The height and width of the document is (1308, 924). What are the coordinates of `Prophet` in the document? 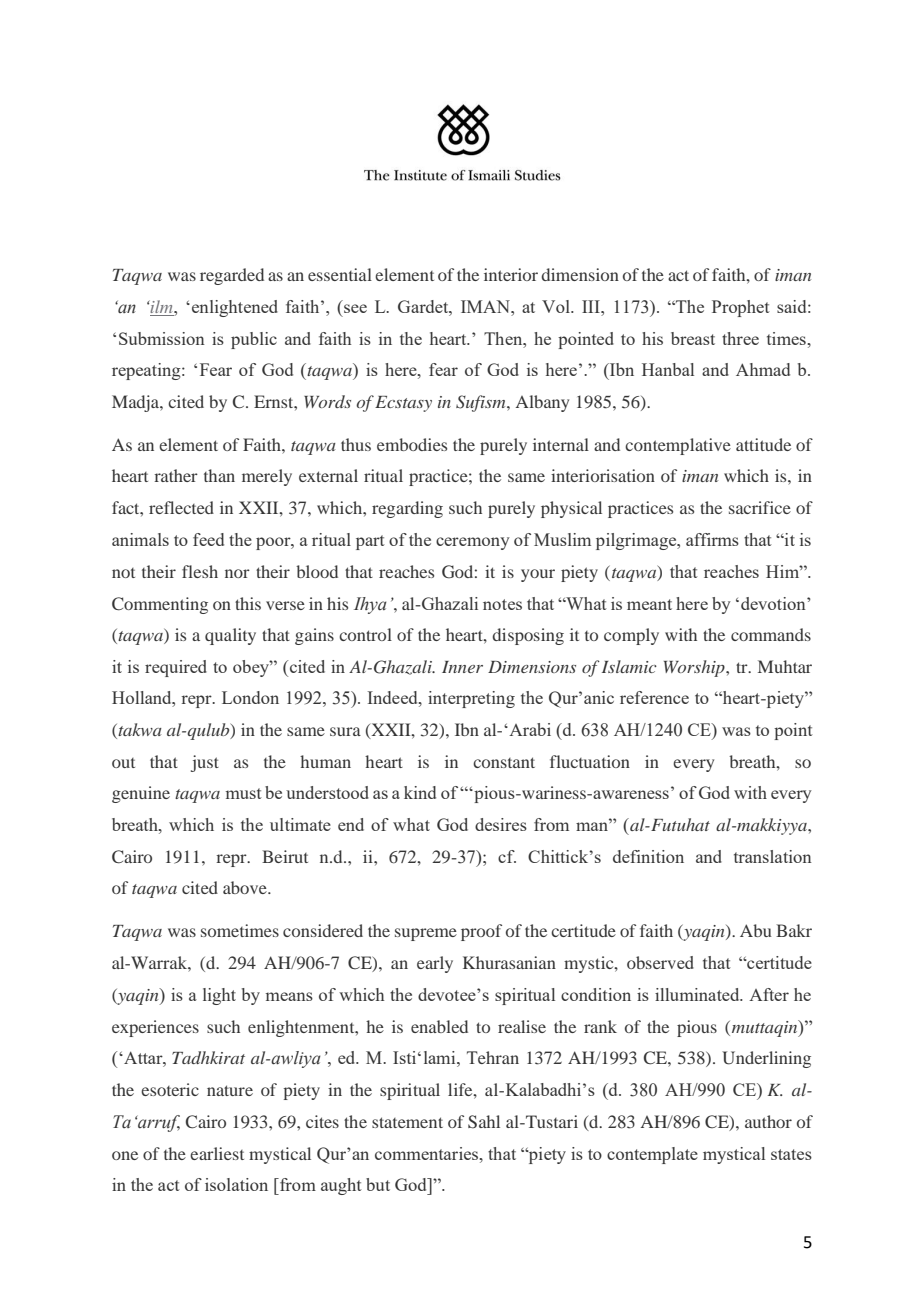 It's located at (741, 308).
